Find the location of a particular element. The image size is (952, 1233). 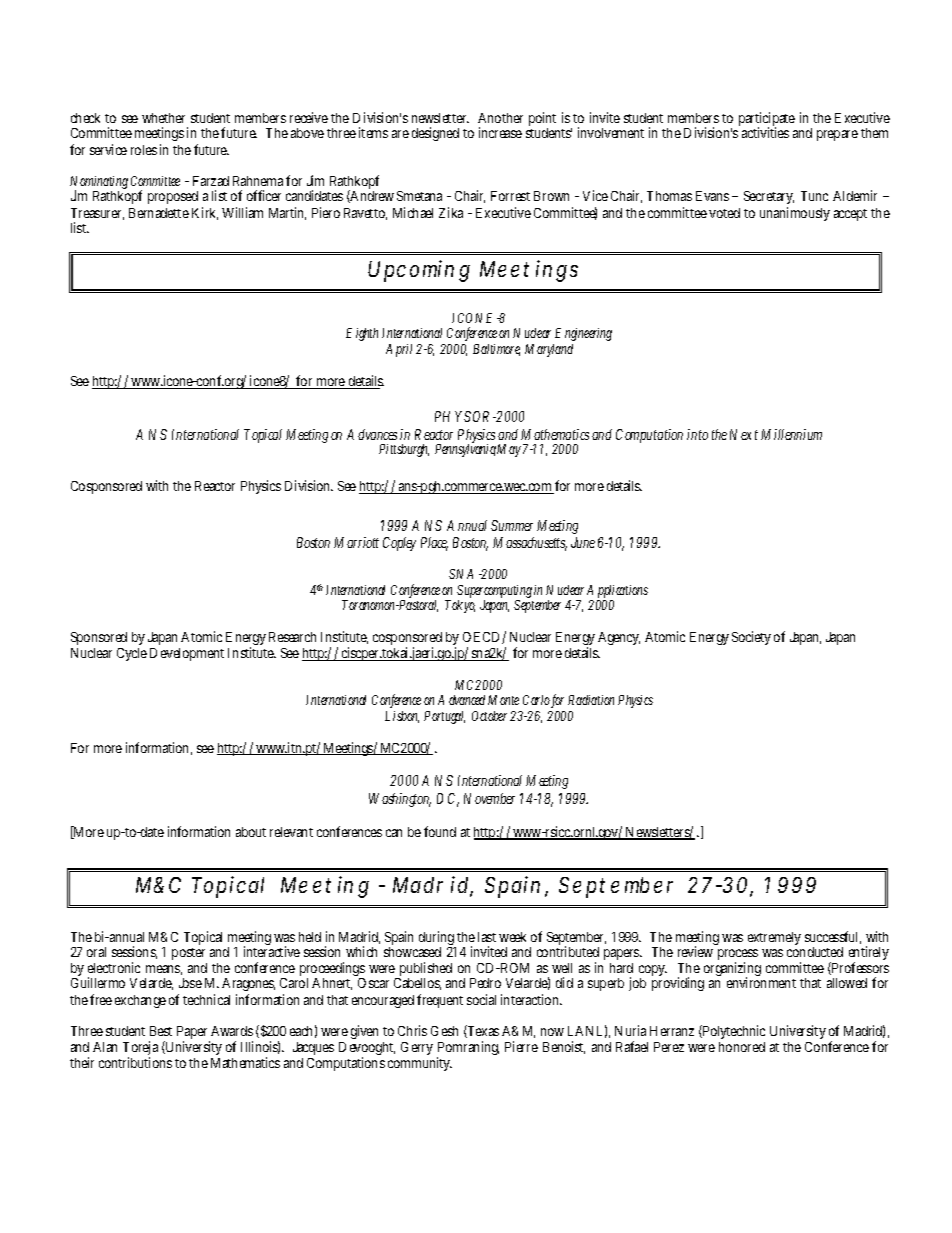

roles is located at coordinates (144, 150).
